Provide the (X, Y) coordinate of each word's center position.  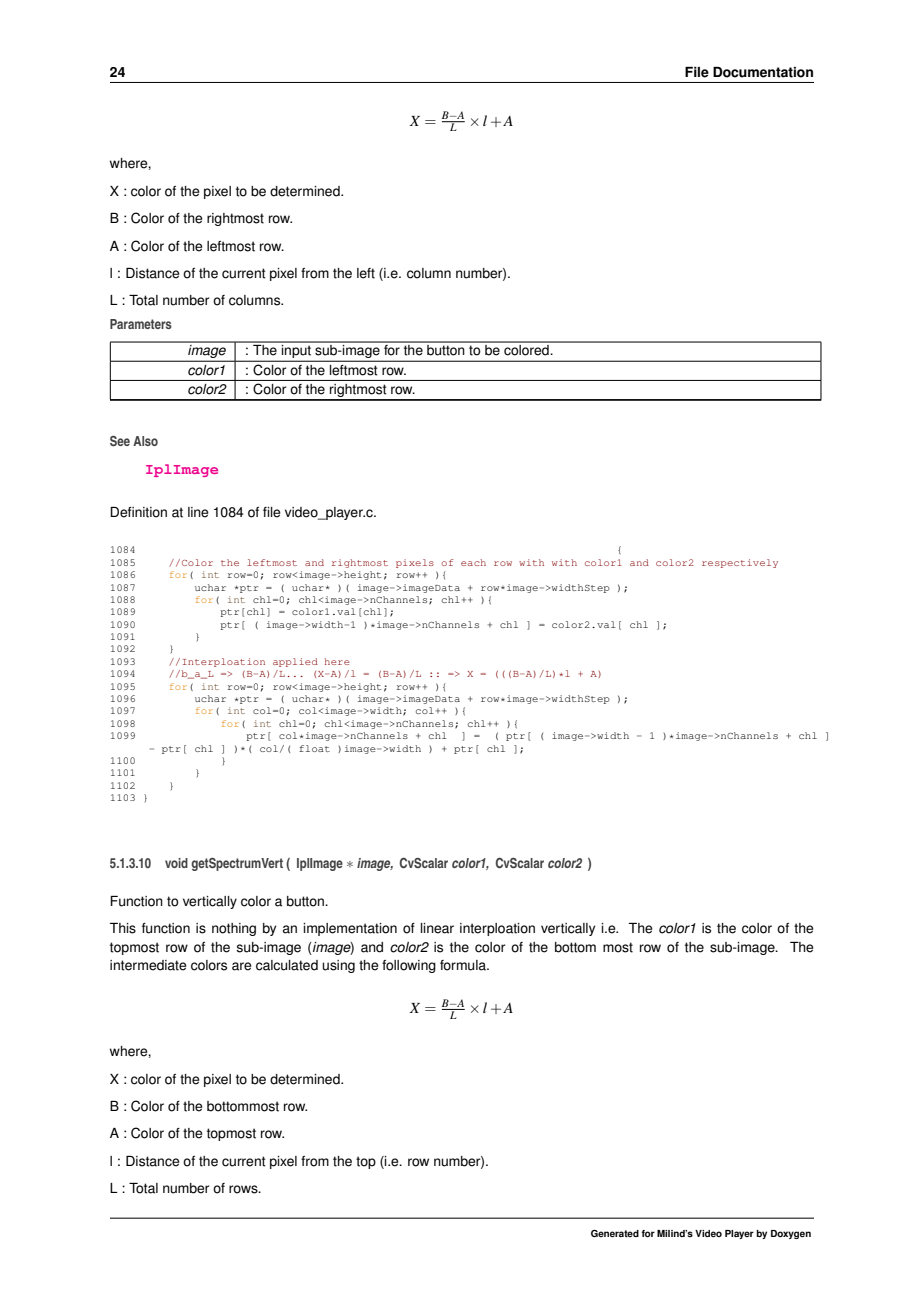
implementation (350, 929)
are (242, 966)
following (409, 966)
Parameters (141, 324)
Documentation (763, 72)
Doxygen (791, 1234)
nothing (234, 929)
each (473, 562)
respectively (740, 563)
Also (145, 441)
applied (295, 662)
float (314, 748)
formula (464, 965)
